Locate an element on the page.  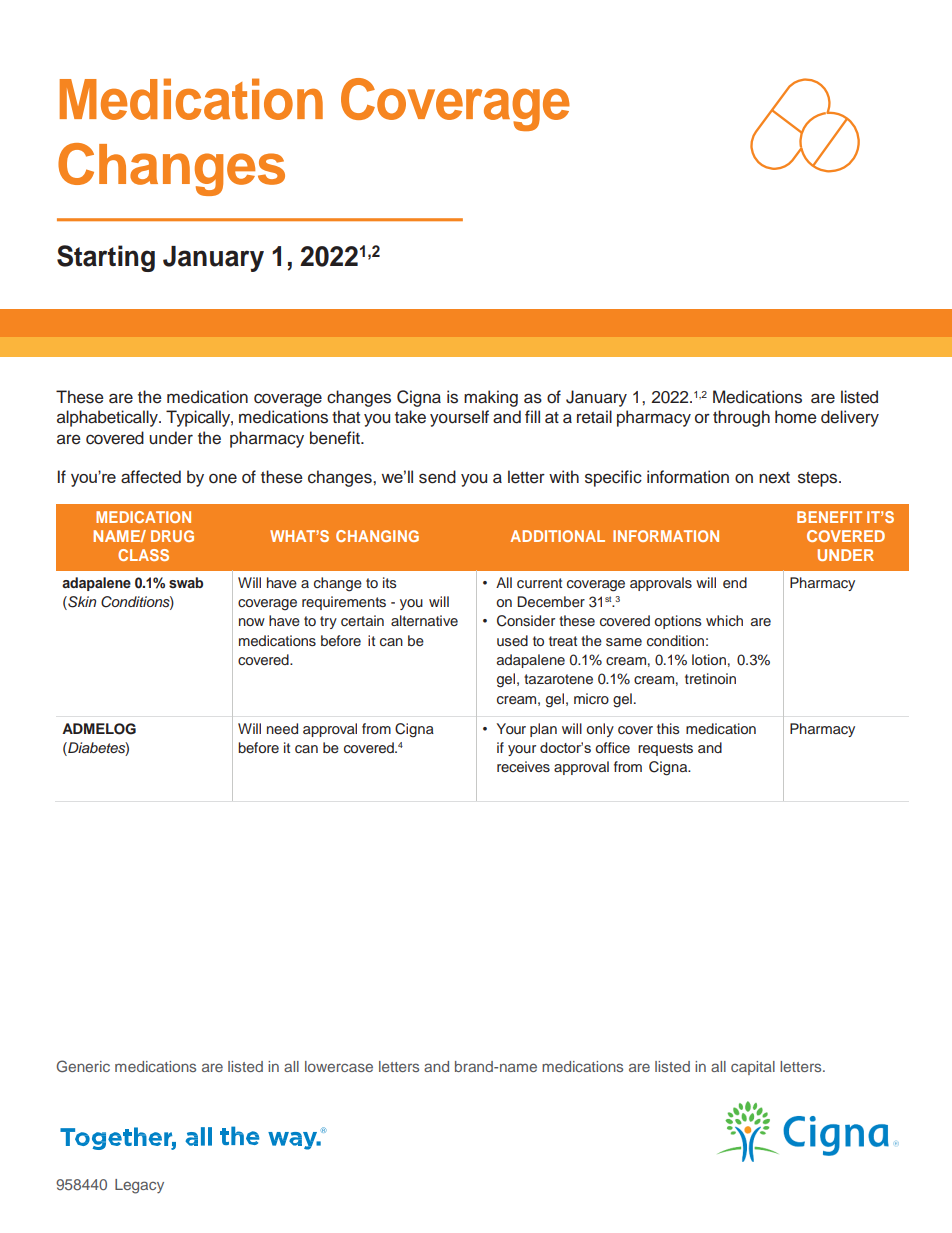
lowercase is located at coordinates (339, 1066).
